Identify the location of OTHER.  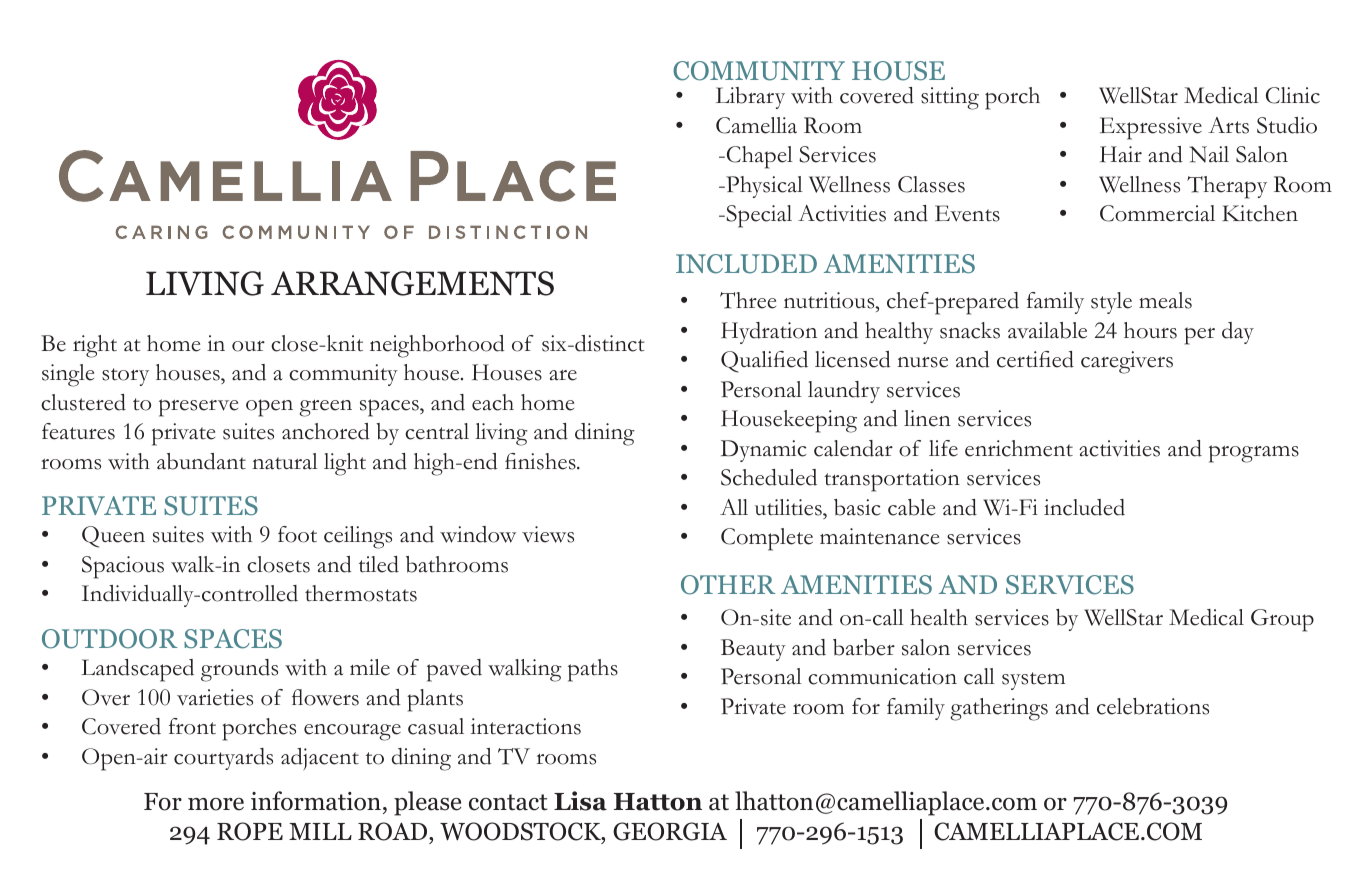
(728, 585).
